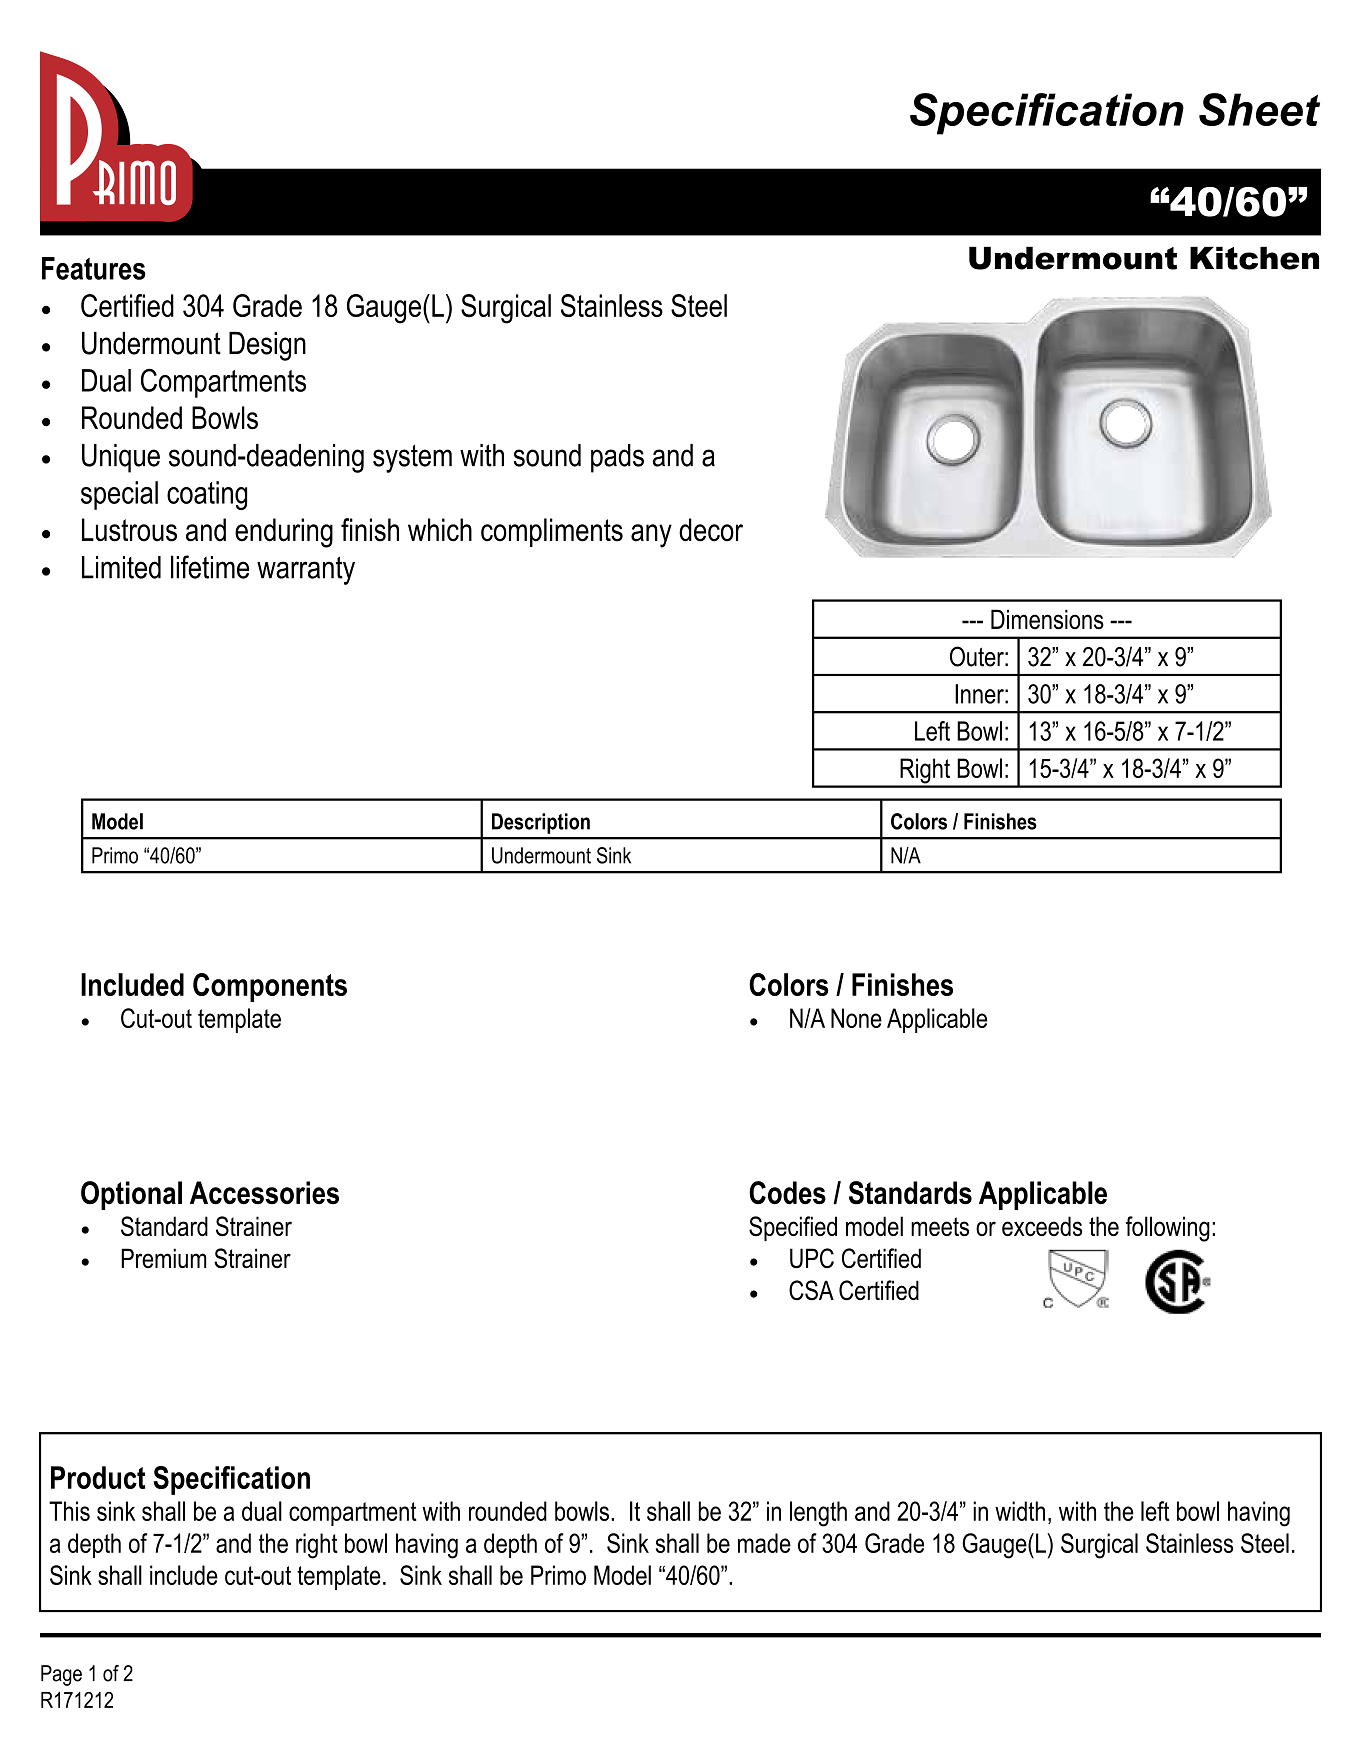  What do you see at coordinates (651, 536) in the image?
I see `any` at bounding box center [651, 536].
